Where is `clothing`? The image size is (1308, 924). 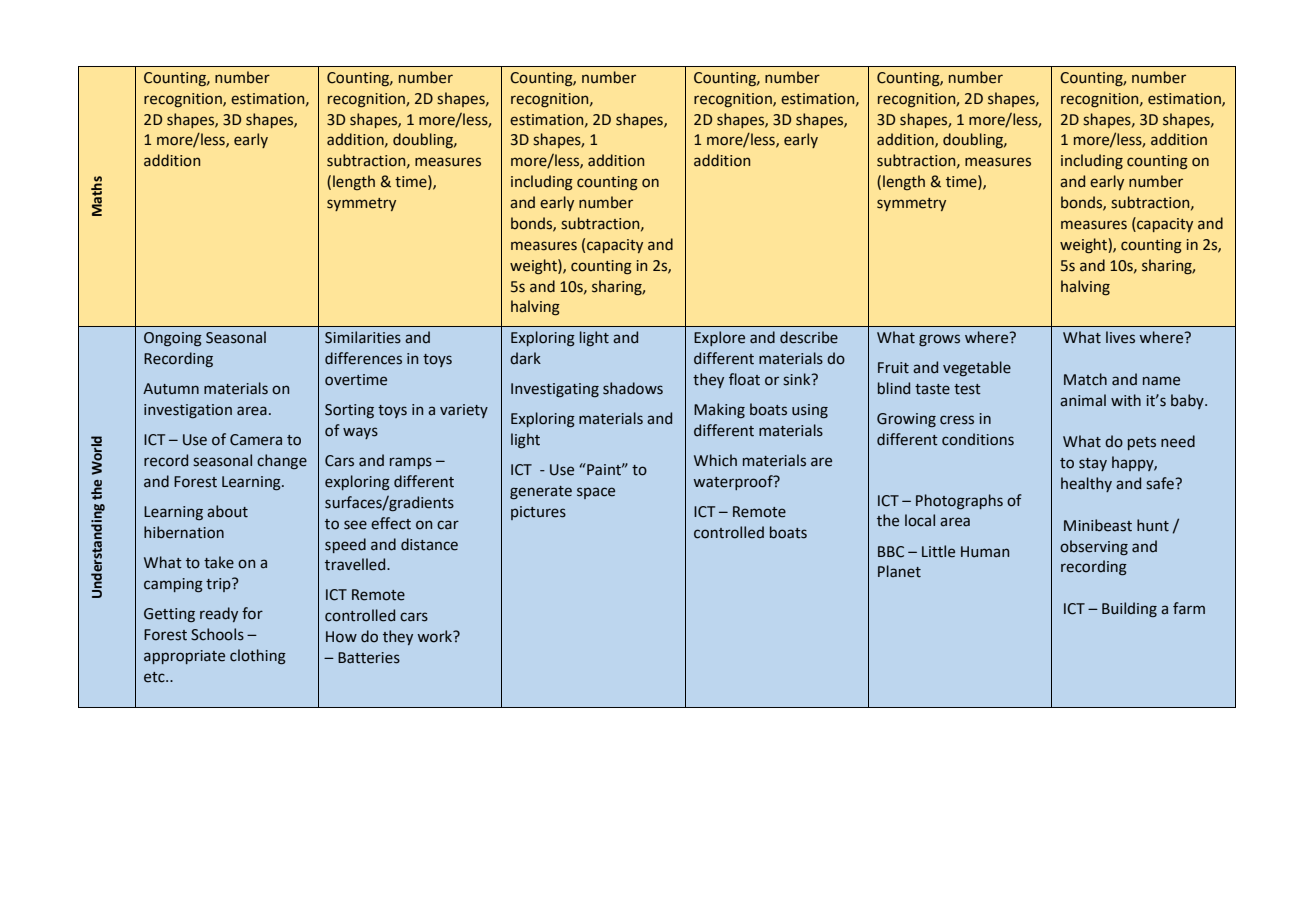 clothing is located at coordinates (258, 657).
